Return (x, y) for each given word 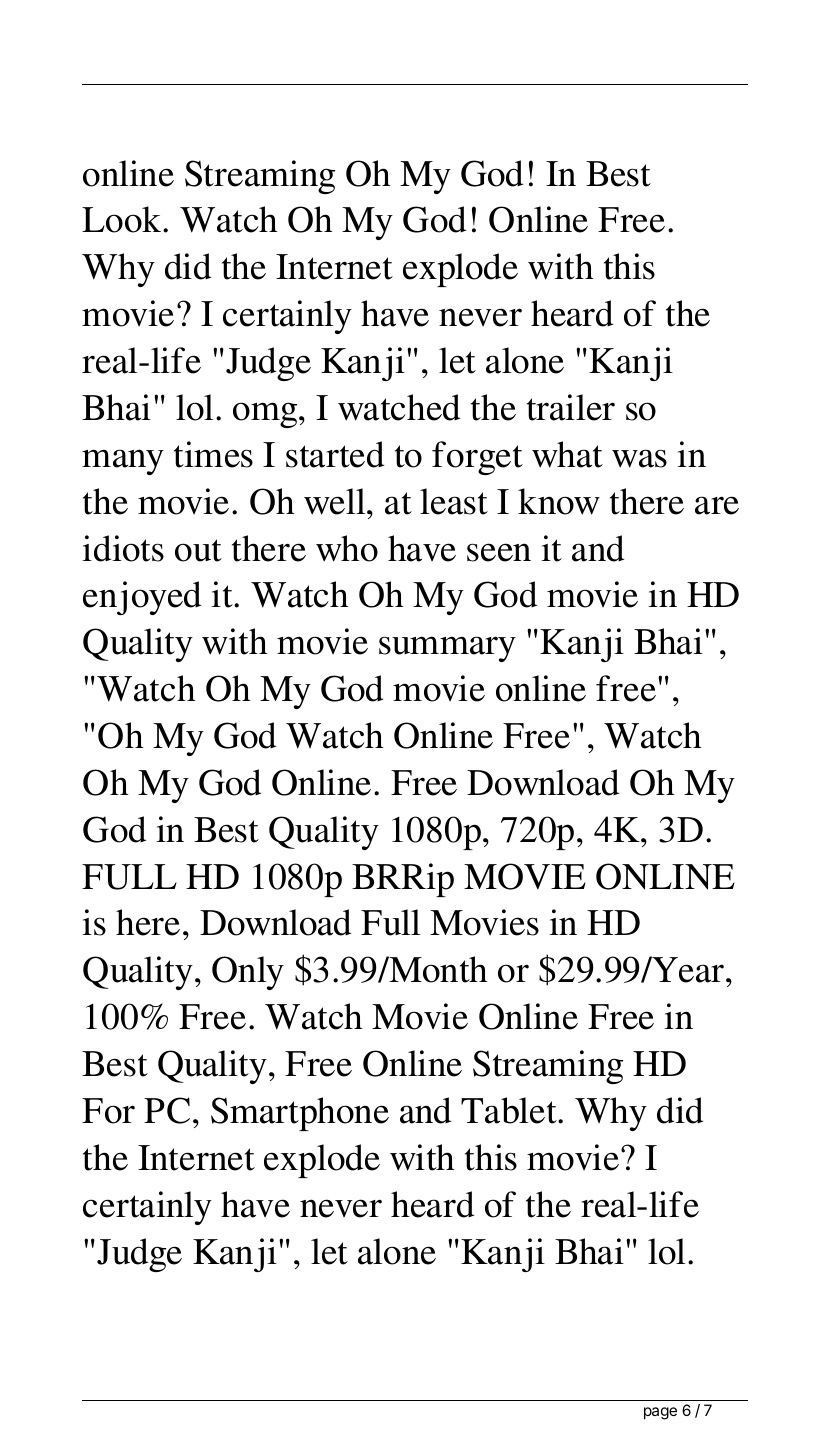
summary (447, 649)
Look (123, 219)
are (717, 505)
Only (248, 973)
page (660, 1413)
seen (499, 552)
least (454, 501)
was (639, 458)
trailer (571, 407)
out (198, 550)
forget (477, 458)
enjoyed (142, 598)
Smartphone (300, 1114)
